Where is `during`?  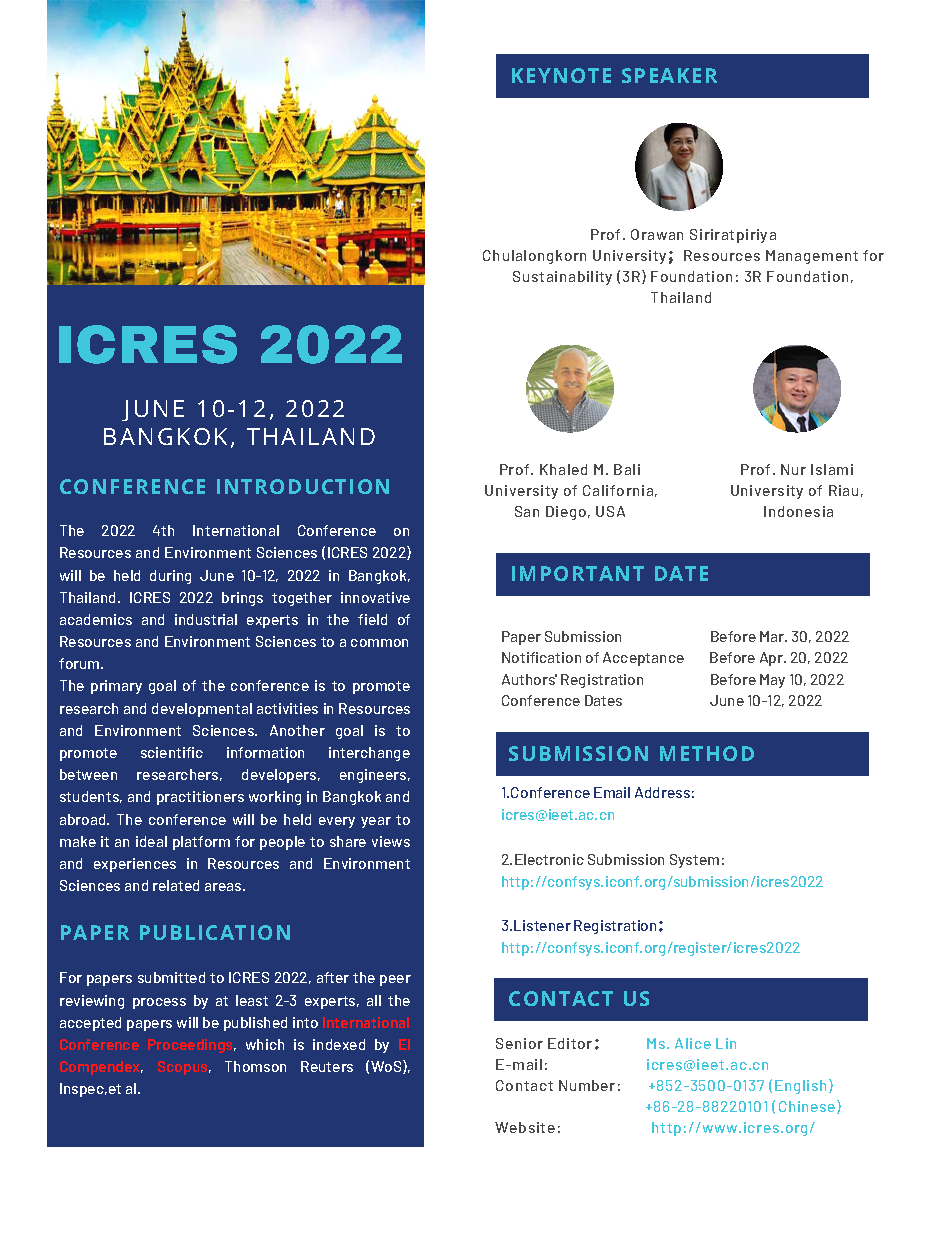
during is located at coordinates (170, 577).
